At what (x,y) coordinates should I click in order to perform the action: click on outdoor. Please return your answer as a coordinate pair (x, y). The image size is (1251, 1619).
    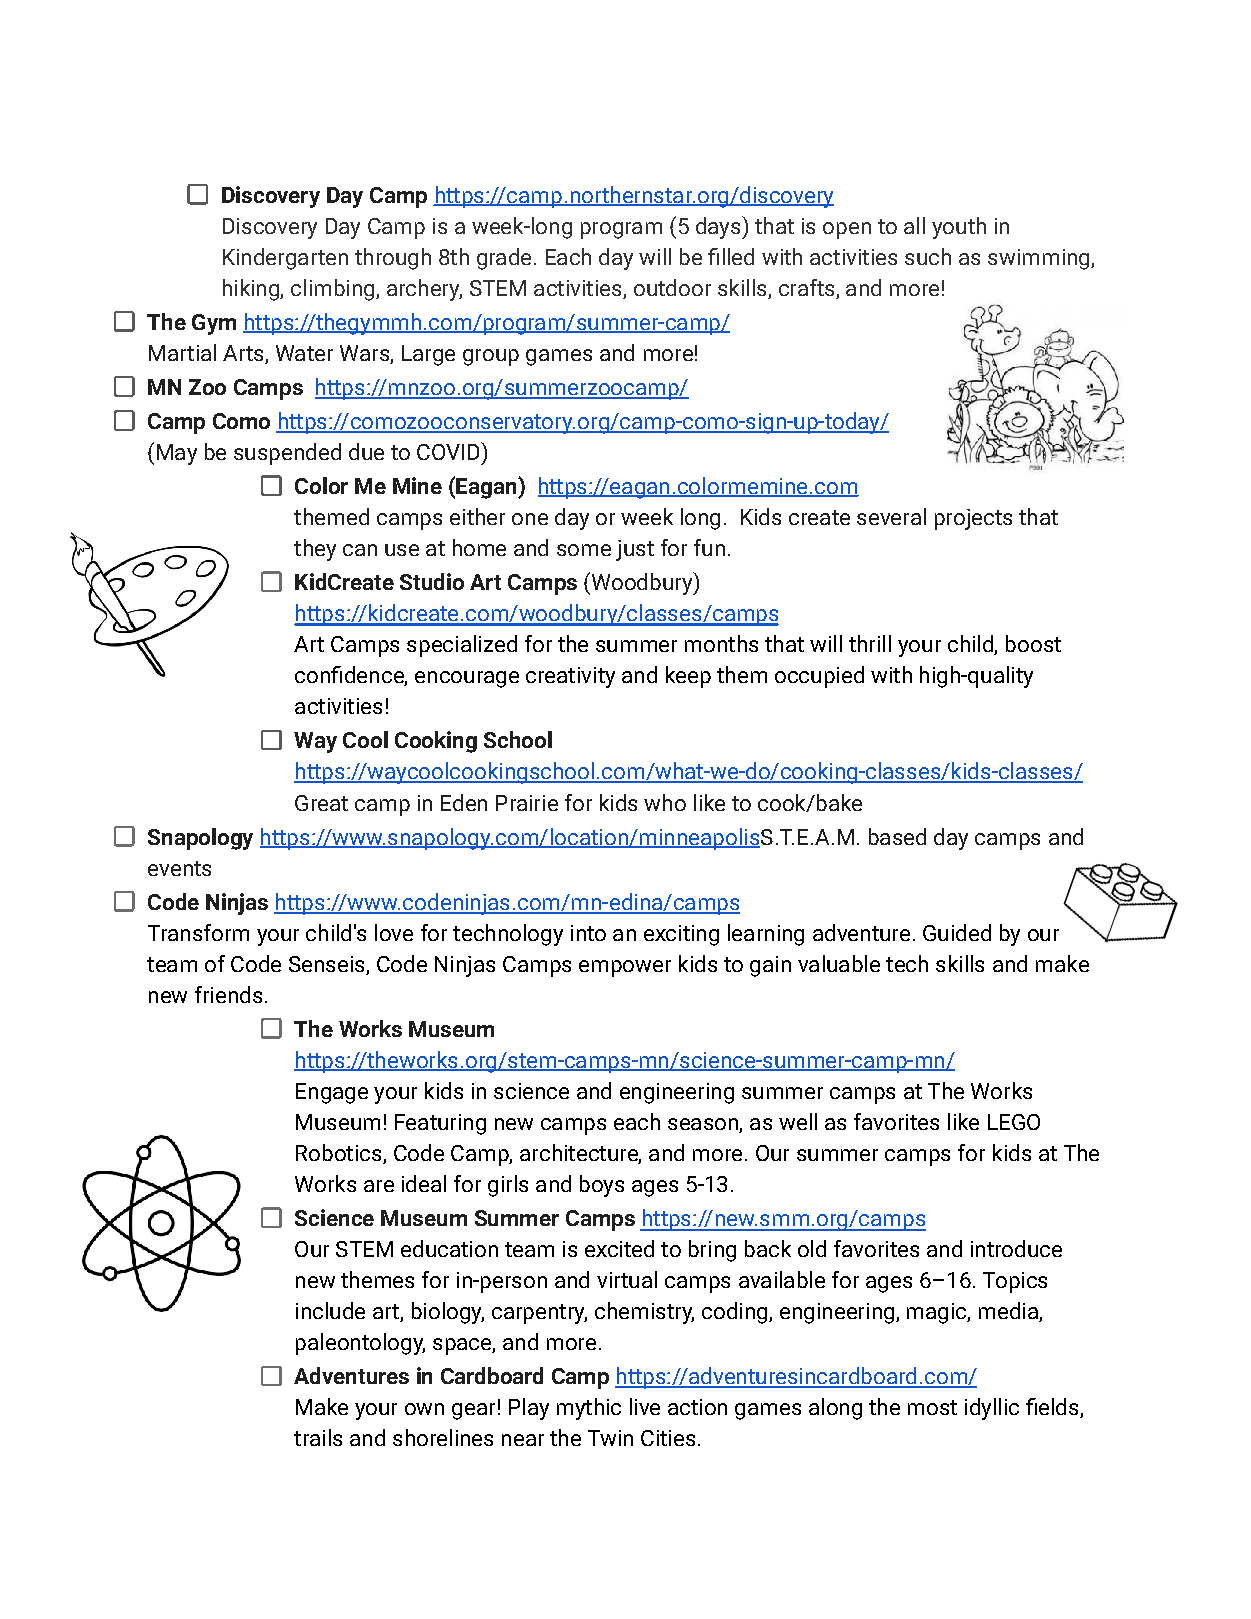
    Looking at the image, I should click on (672, 287).
